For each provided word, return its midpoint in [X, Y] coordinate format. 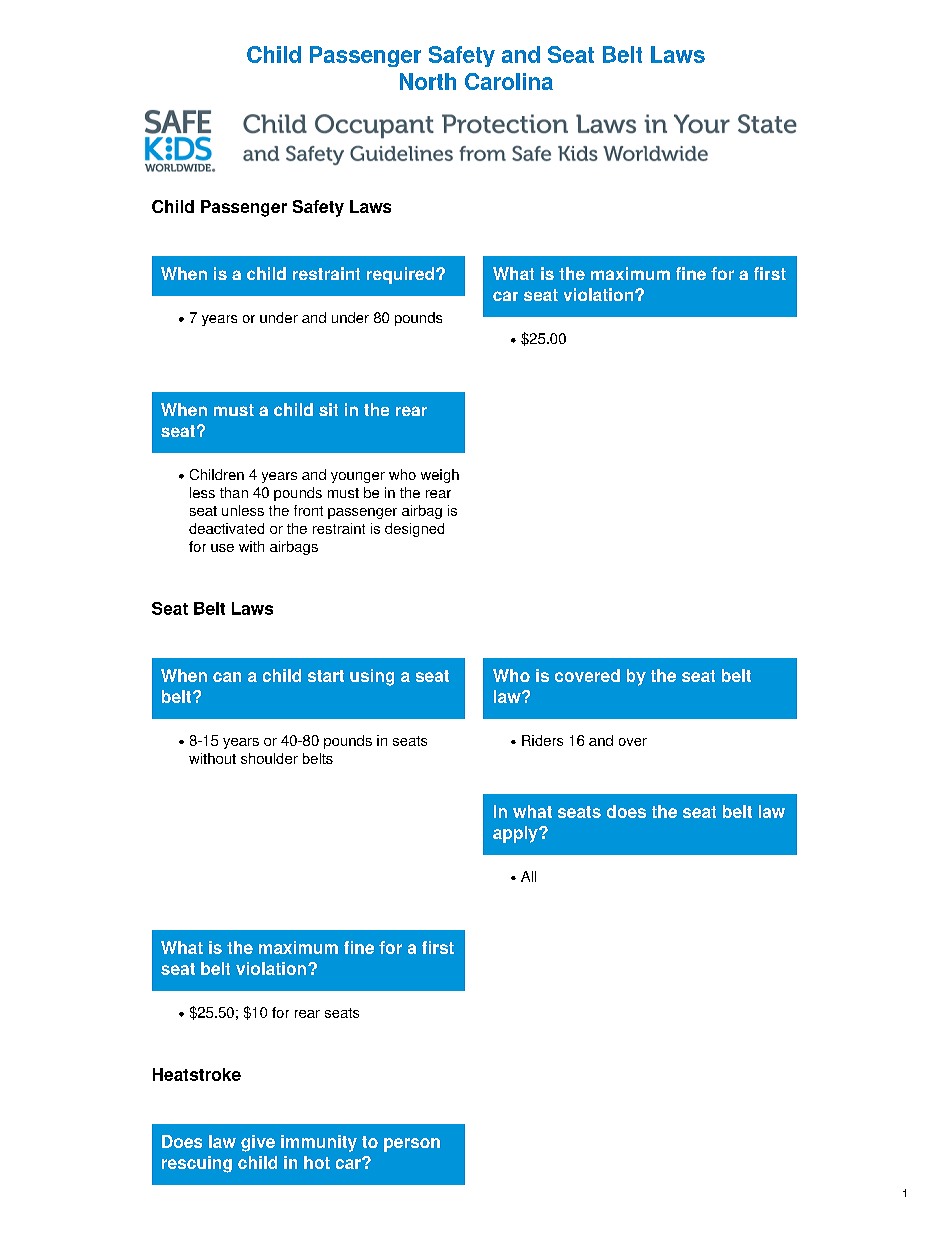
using [372, 677]
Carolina [509, 81]
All [528, 876]
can [227, 677]
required [400, 275]
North [428, 81]
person [412, 1145]
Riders [542, 740]
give [258, 1143]
